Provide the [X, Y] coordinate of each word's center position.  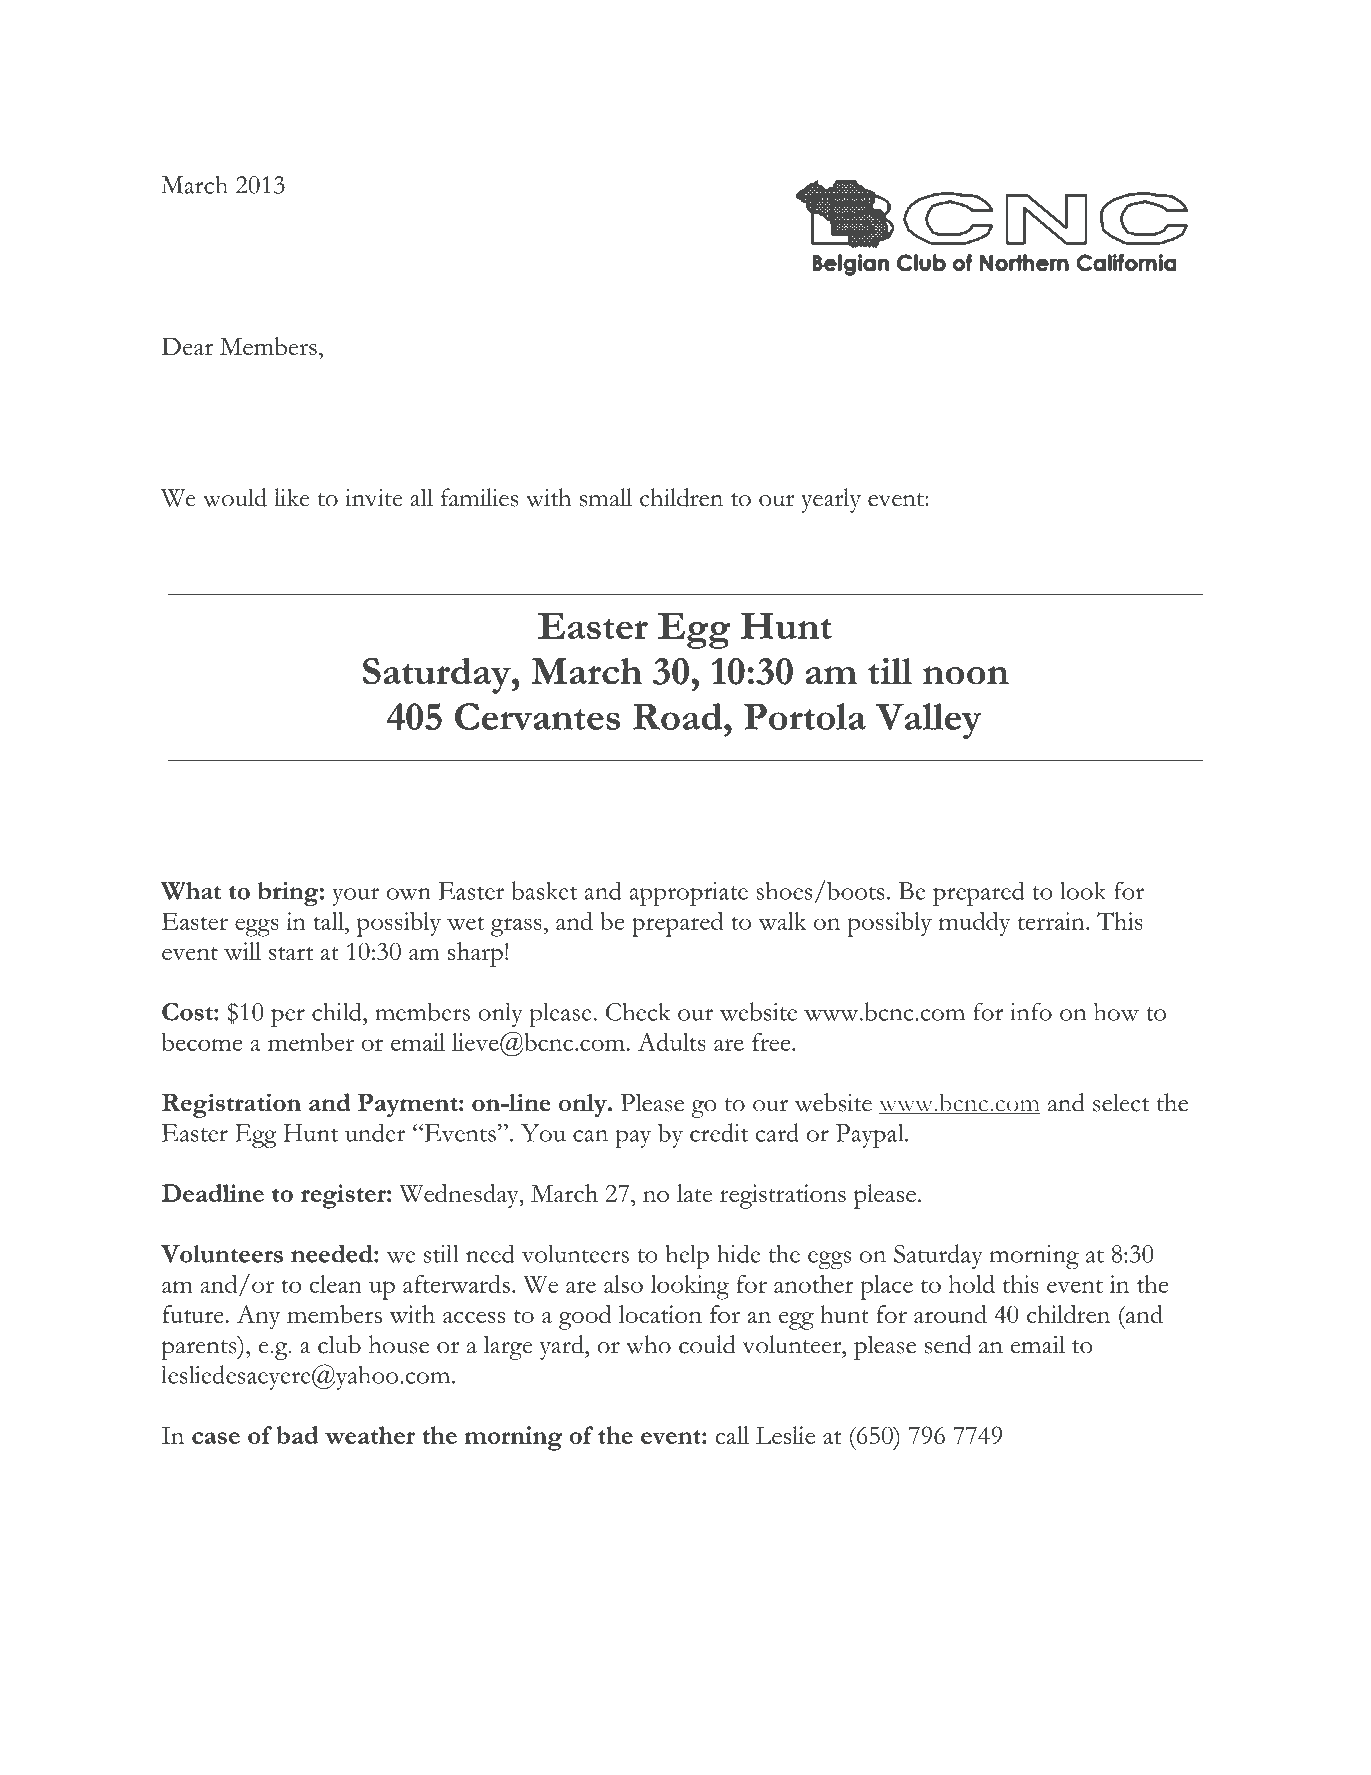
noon [966, 675]
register [344, 1196]
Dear [187, 346]
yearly [831, 500]
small [606, 497]
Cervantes [537, 716]
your [355, 897]
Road [679, 716]
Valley [928, 721]
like [292, 497]
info [1031, 1011]
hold [972, 1284]
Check [638, 1011]
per [288, 1017]
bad [297, 1435]
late [695, 1193]
